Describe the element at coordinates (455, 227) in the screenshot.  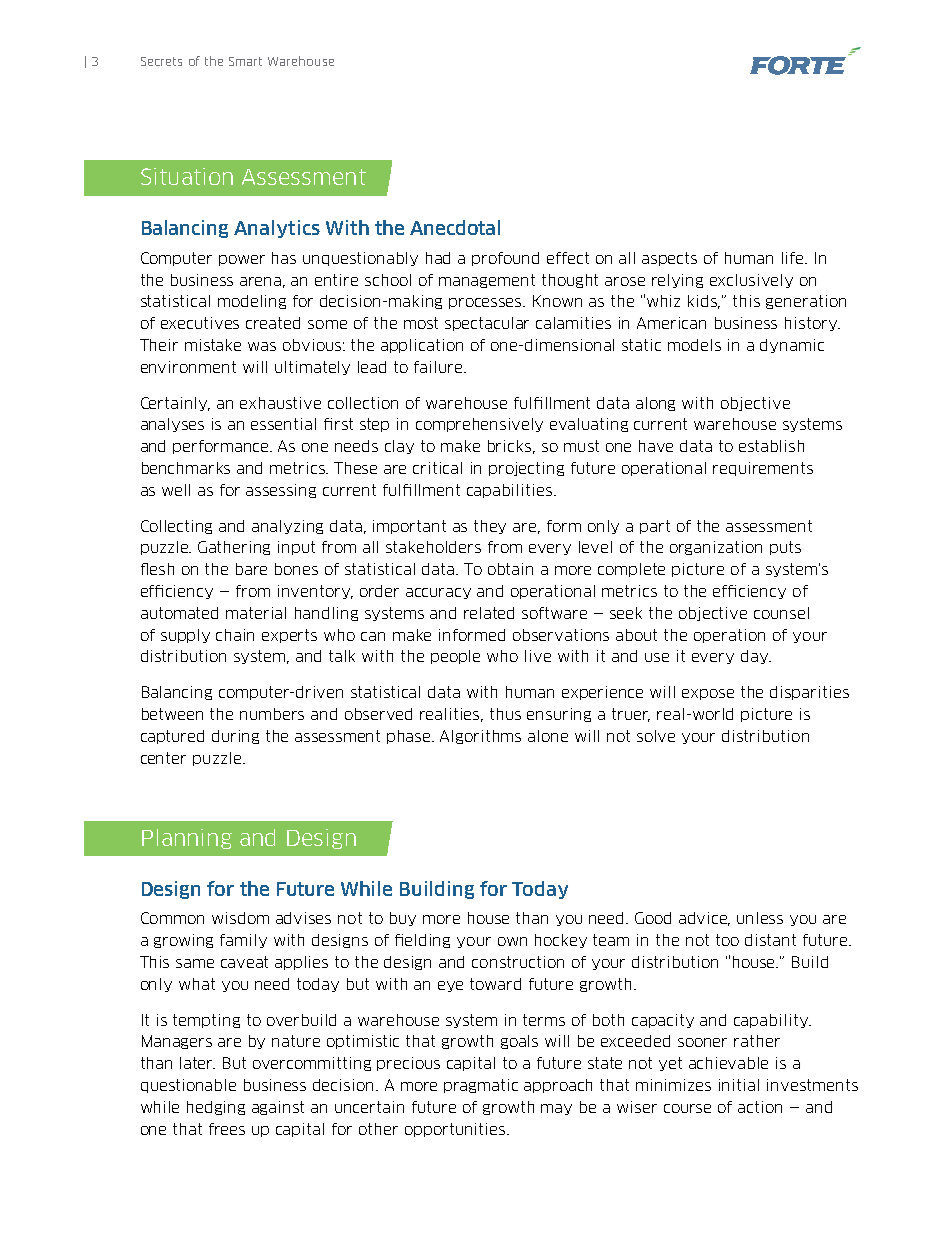
I see `Anecdotal` at that location.
